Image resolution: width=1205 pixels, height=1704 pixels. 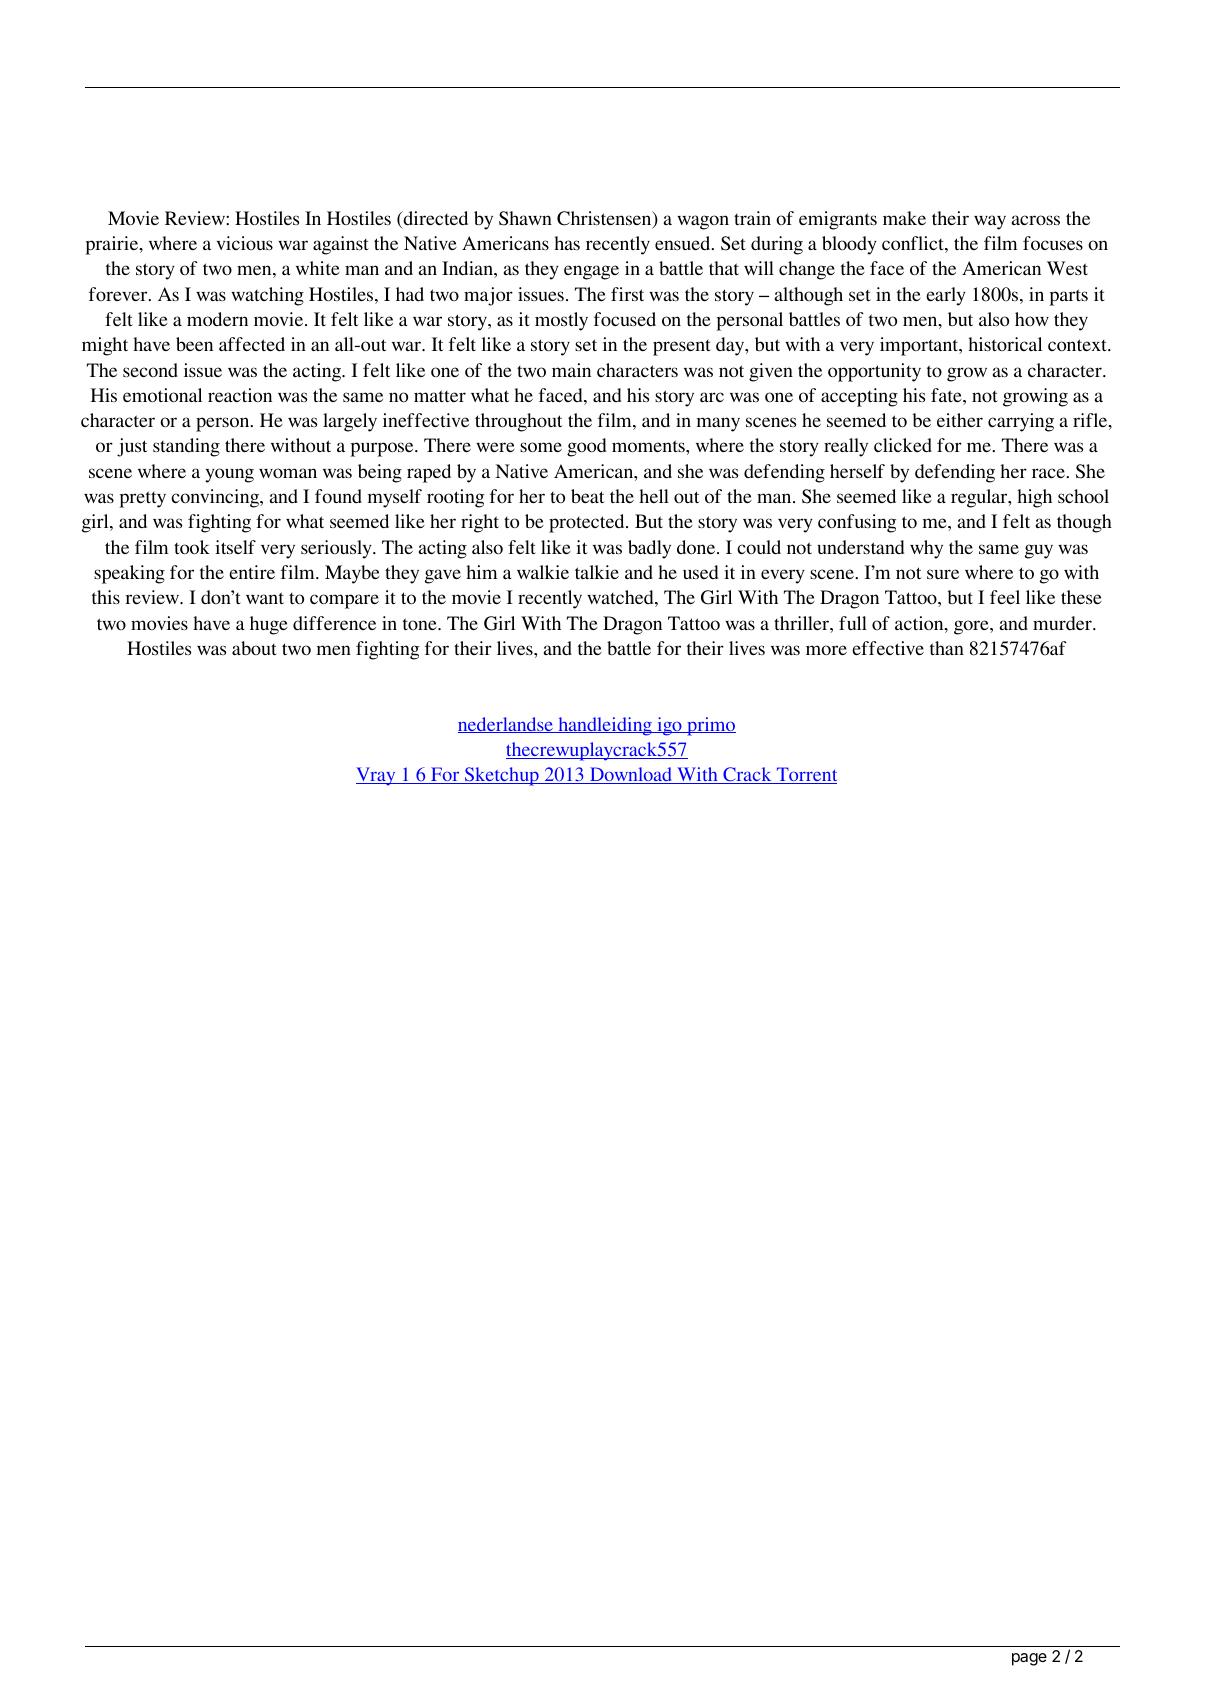 What do you see at coordinates (946, 296) in the image?
I see `early` at bounding box center [946, 296].
